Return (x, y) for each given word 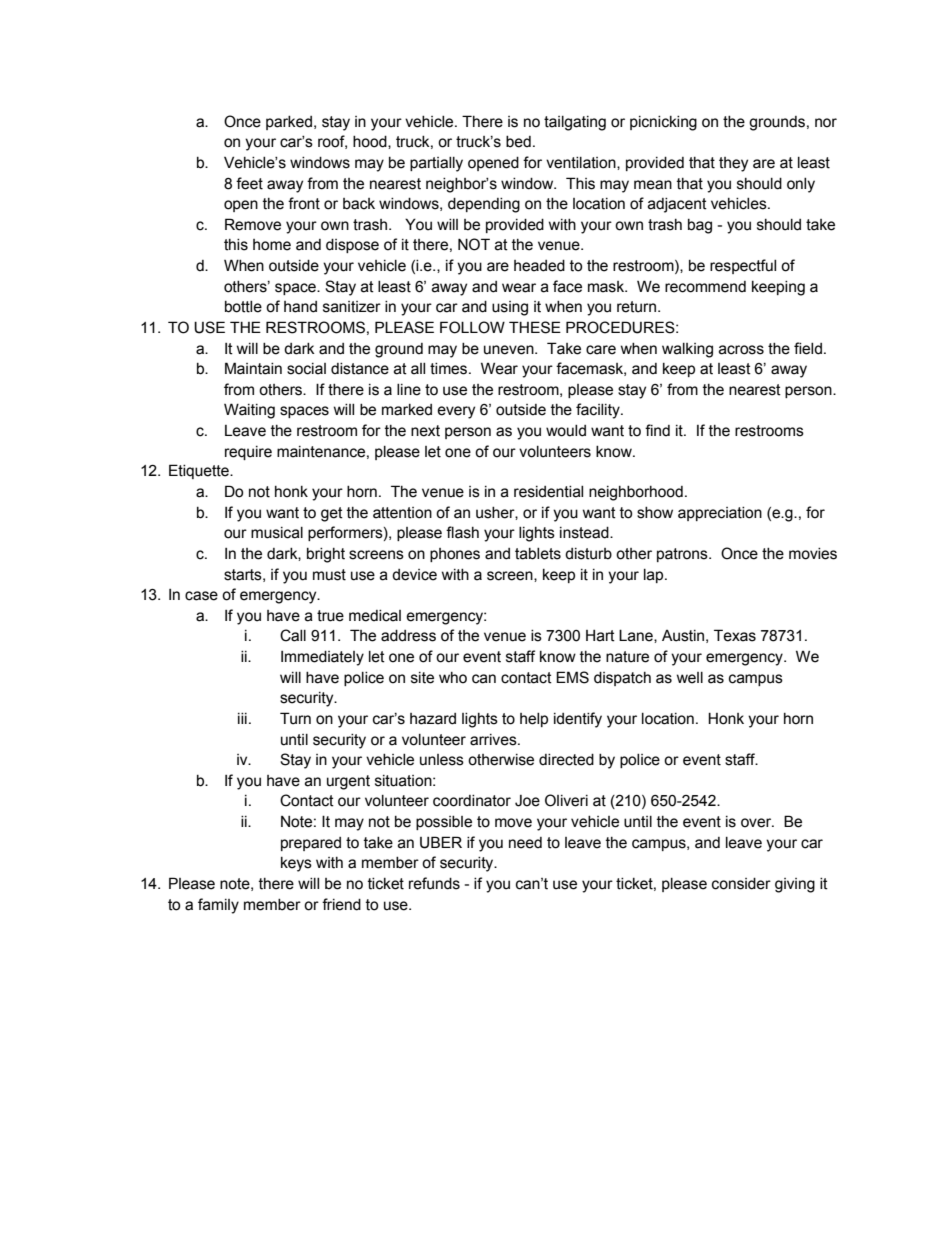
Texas (735, 635)
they (733, 164)
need (525, 843)
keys (296, 864)
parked (289, 123)
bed (518, 142)
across (741, 350)
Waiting (249, 411)
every (456, 412)
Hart (600, 636)
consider (741, 884)
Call (293, 635)
